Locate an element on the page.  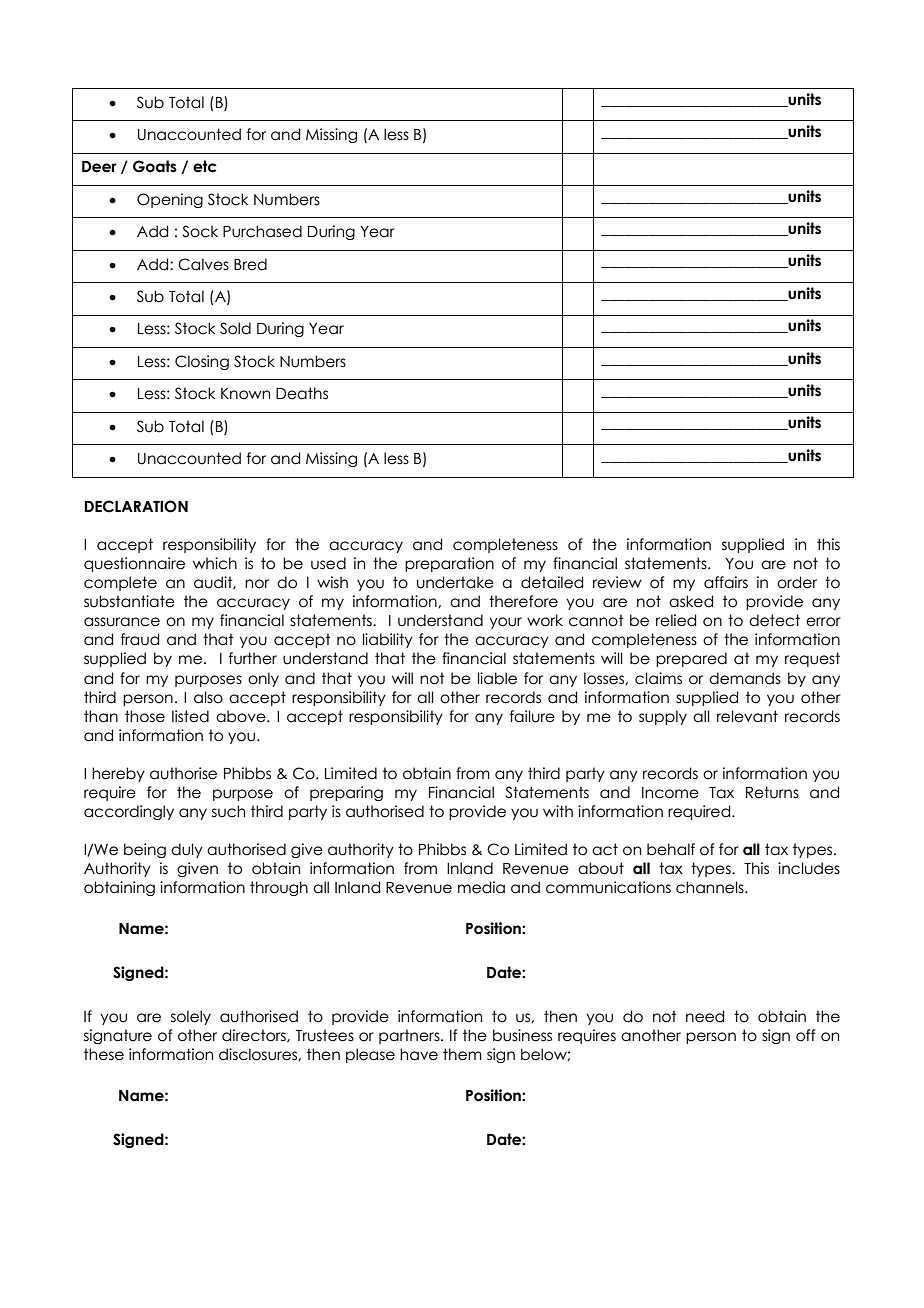
Returns is located at coordinates (772, 792).
